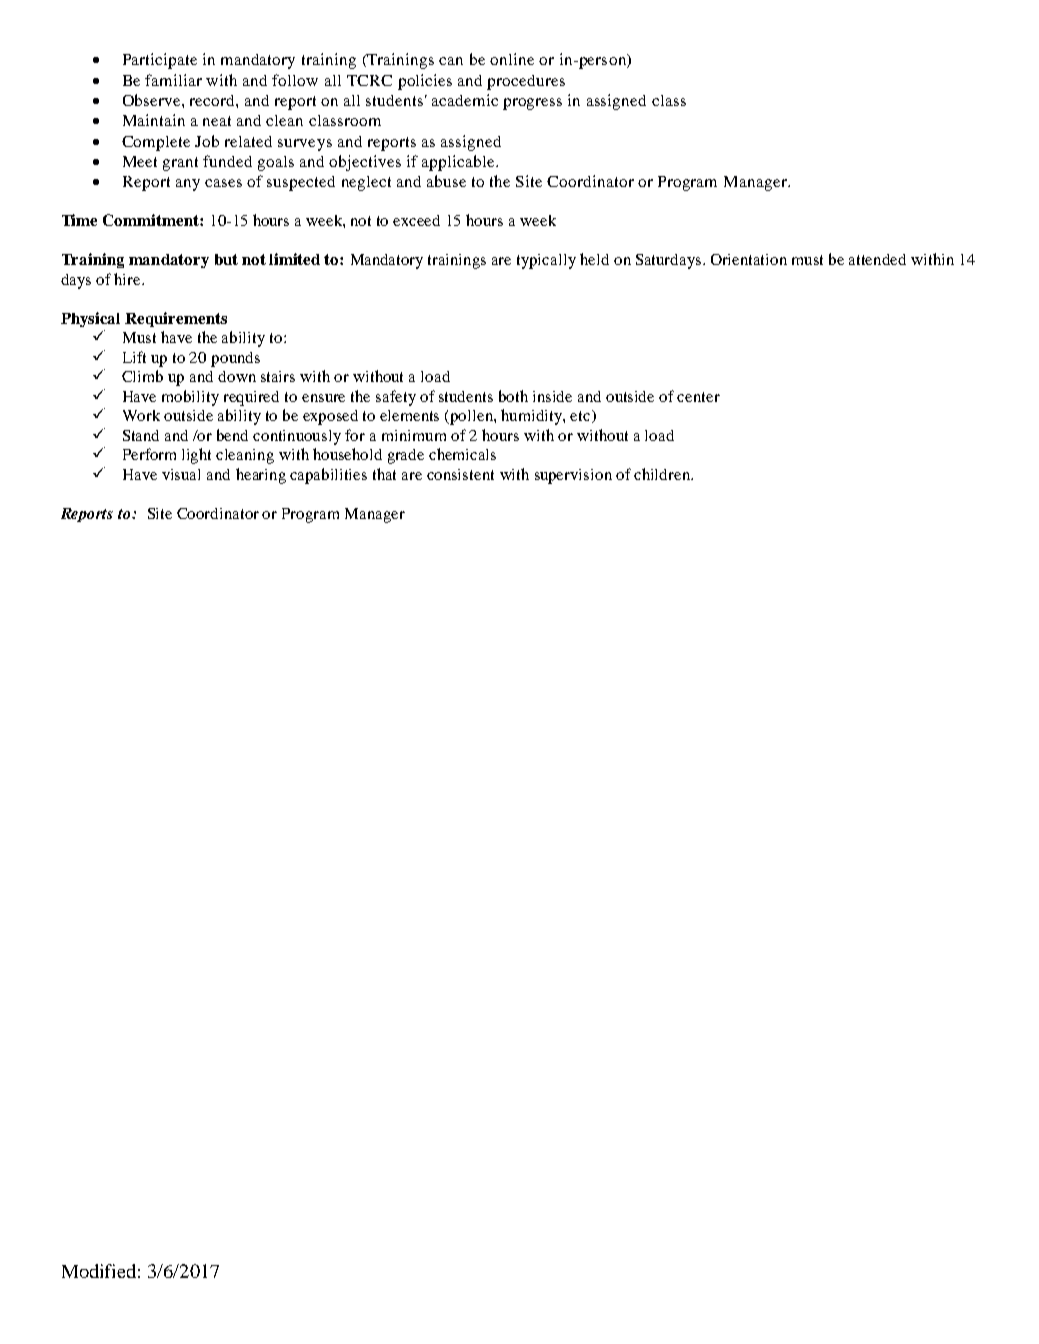  What do you see at coordinates (698, 397) in the image?
I see `center` at bounding box center [698, 397].
